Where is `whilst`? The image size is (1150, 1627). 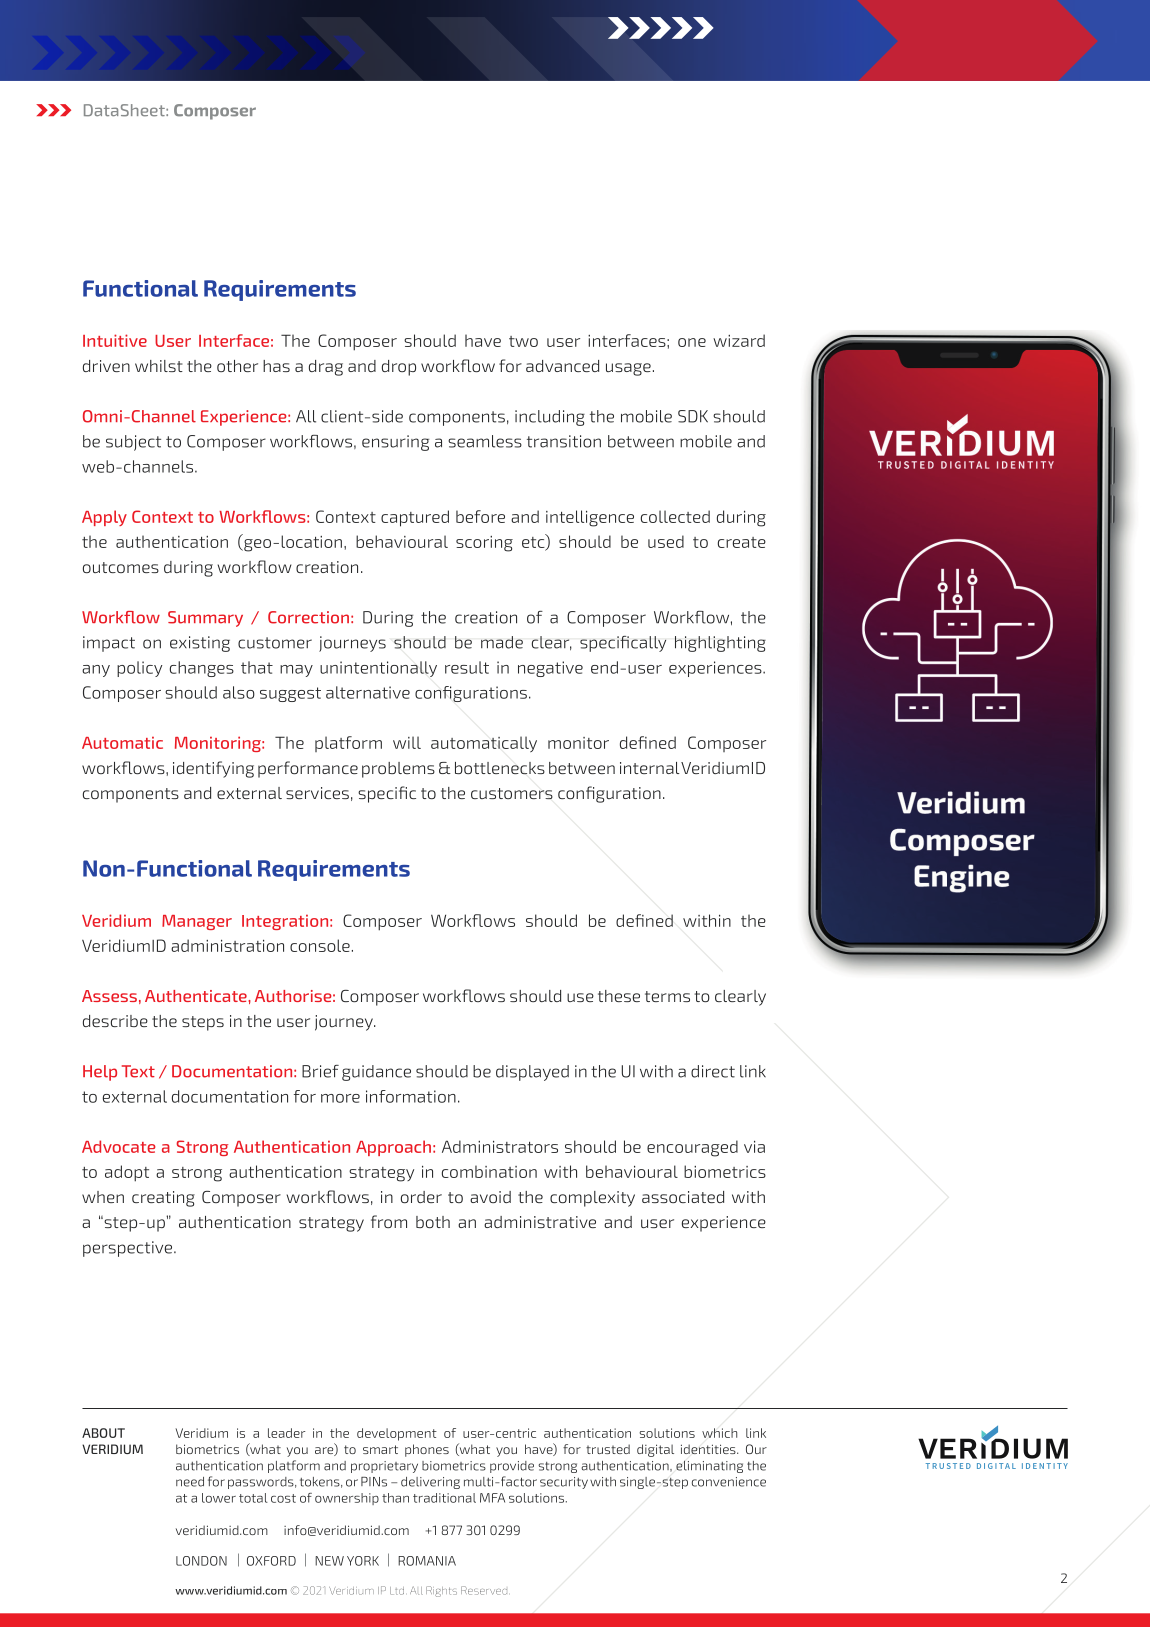 whilst is located at coordinates (159, 366).
